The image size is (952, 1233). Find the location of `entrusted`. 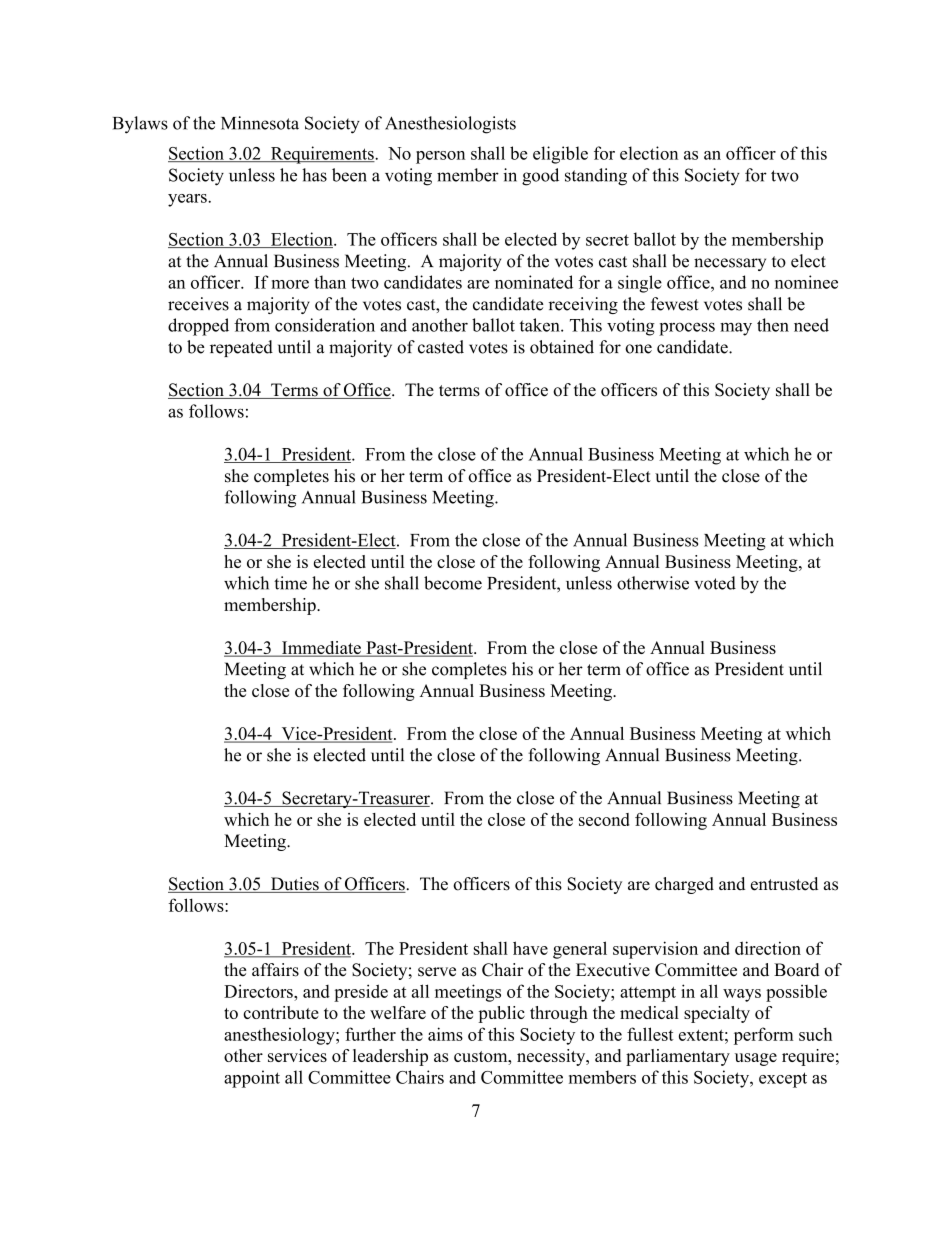

entrusted is located at coordinates (784, 884).
